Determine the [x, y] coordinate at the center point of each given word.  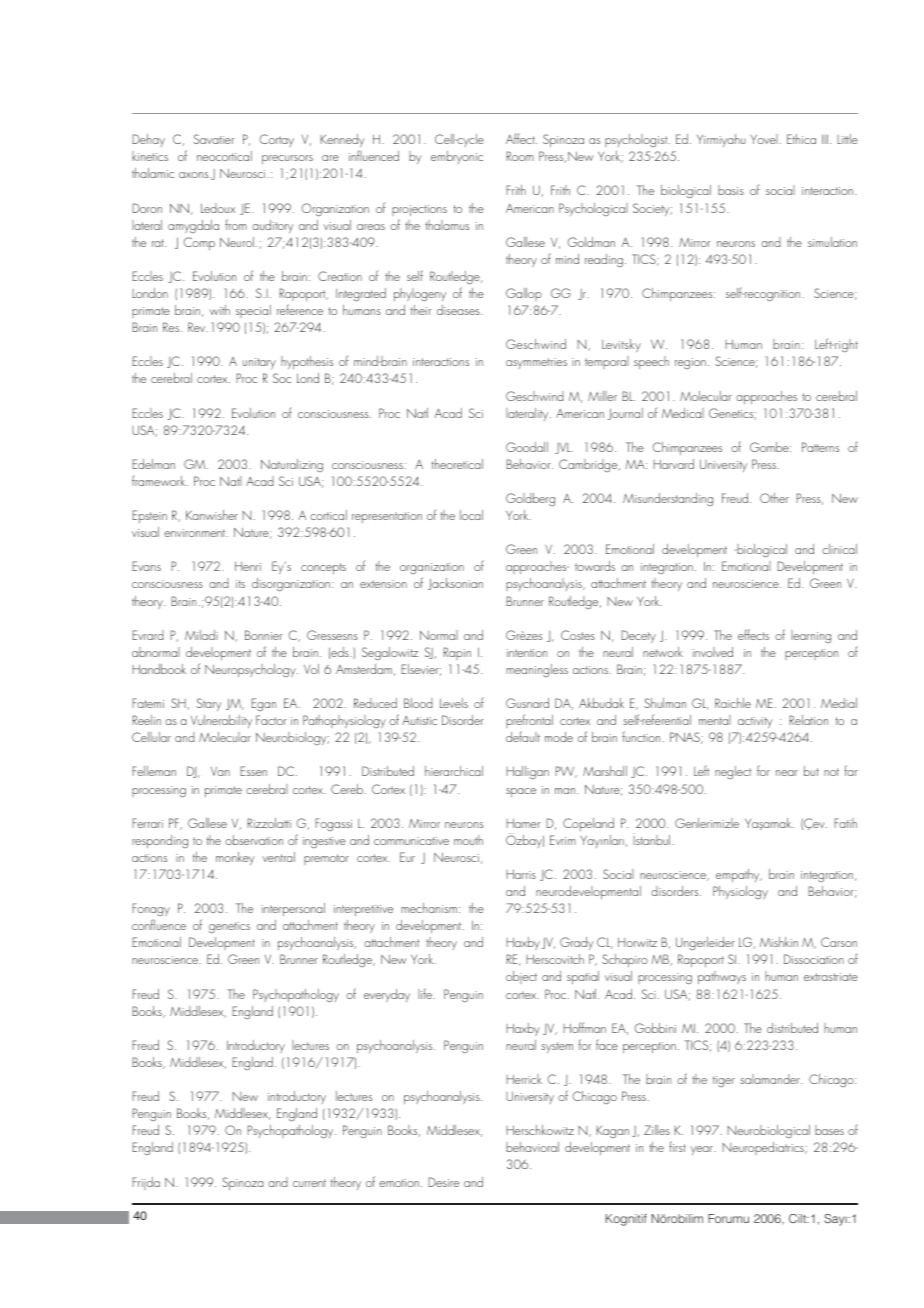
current [309, 1183]
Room [520, 156]
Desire [443, 1182]
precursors [287, 159]
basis [731, 190]
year [702, 1150]
